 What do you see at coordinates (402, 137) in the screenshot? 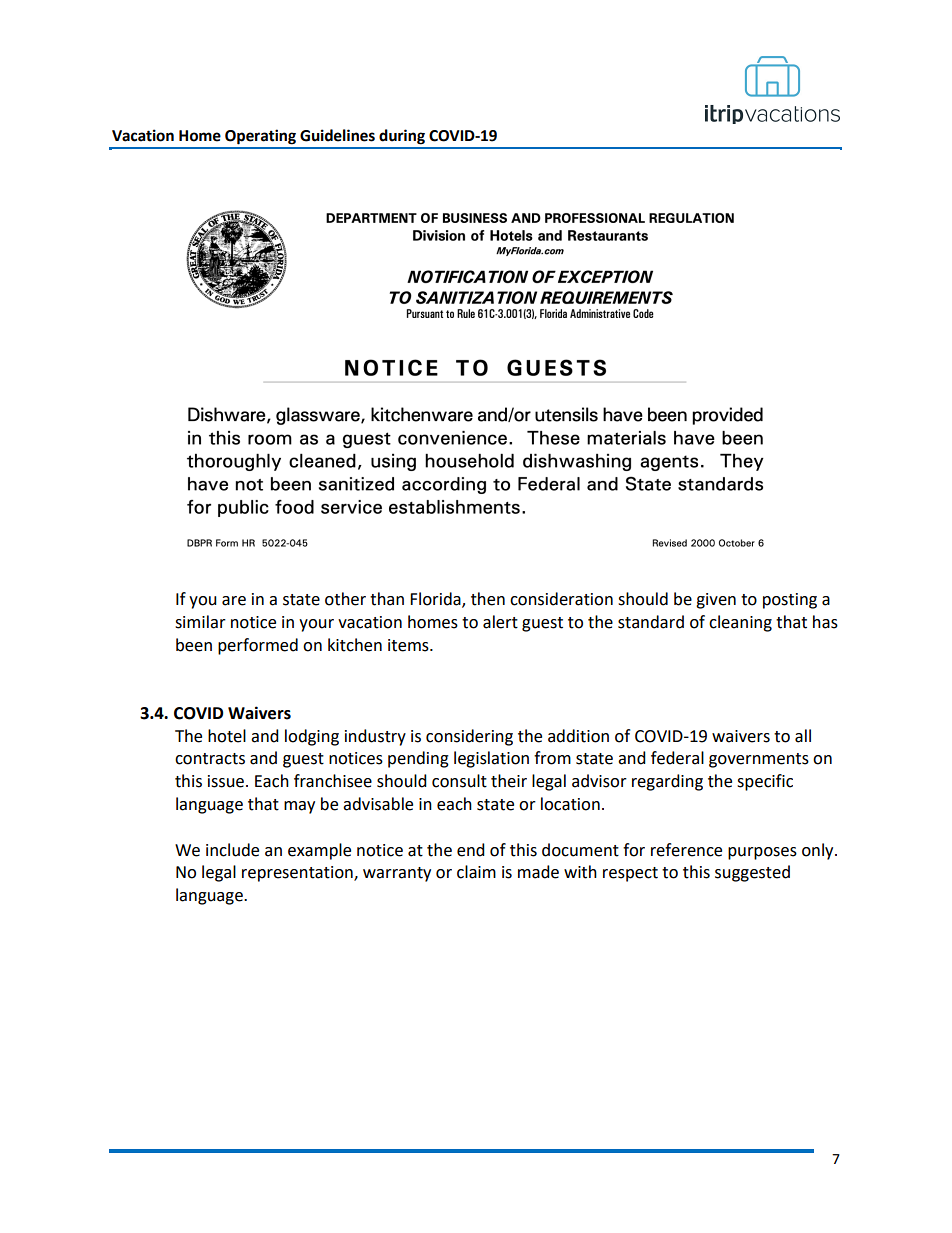
I see `during` at bounding box center [402, 137].
